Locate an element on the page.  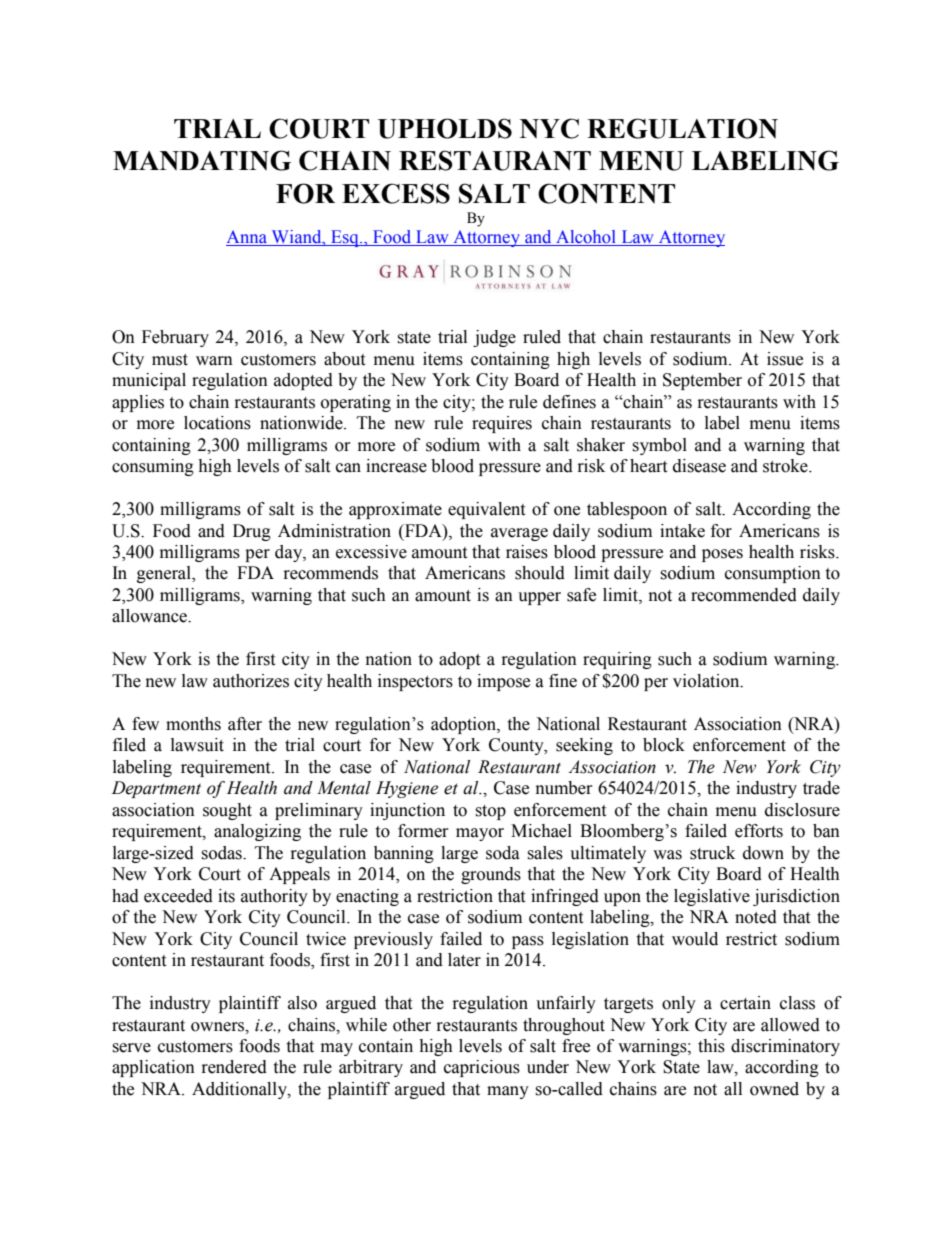
this is located at coordinates (711, 1046).
